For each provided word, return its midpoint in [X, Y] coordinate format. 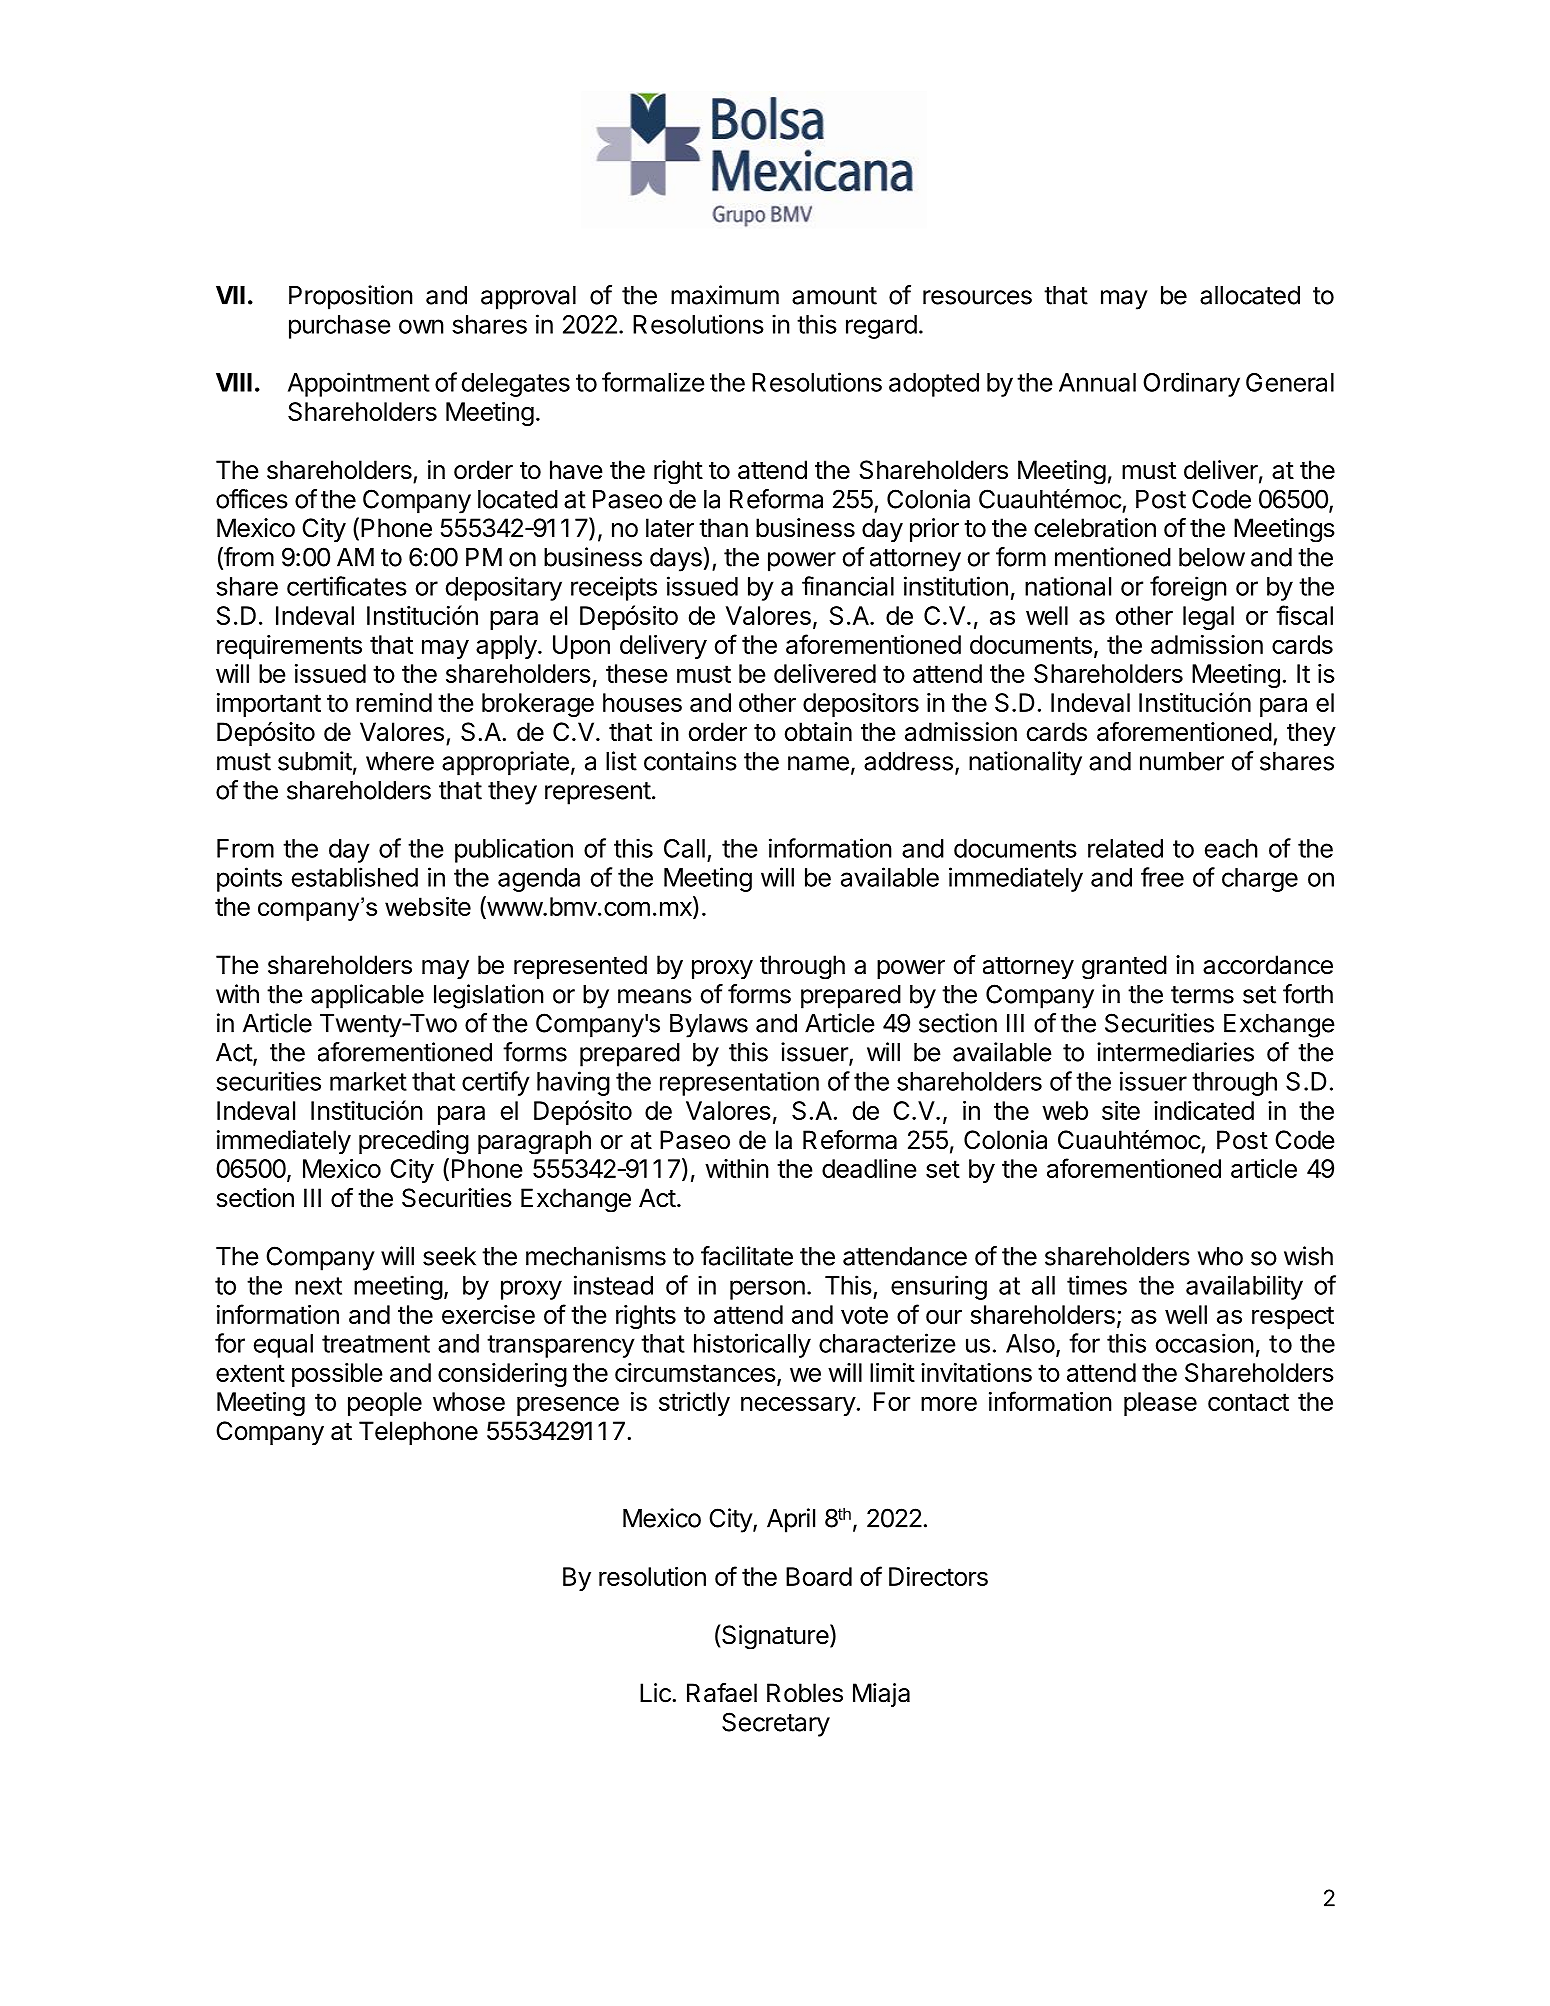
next [318, 1286]
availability [1244, 1287]
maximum [725, 295]
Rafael [722, 1693]
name [818, 763]
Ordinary [1191, 384]
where [400, 761]
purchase [340, 327]
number [1182, 761]
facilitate [747, 1256]
